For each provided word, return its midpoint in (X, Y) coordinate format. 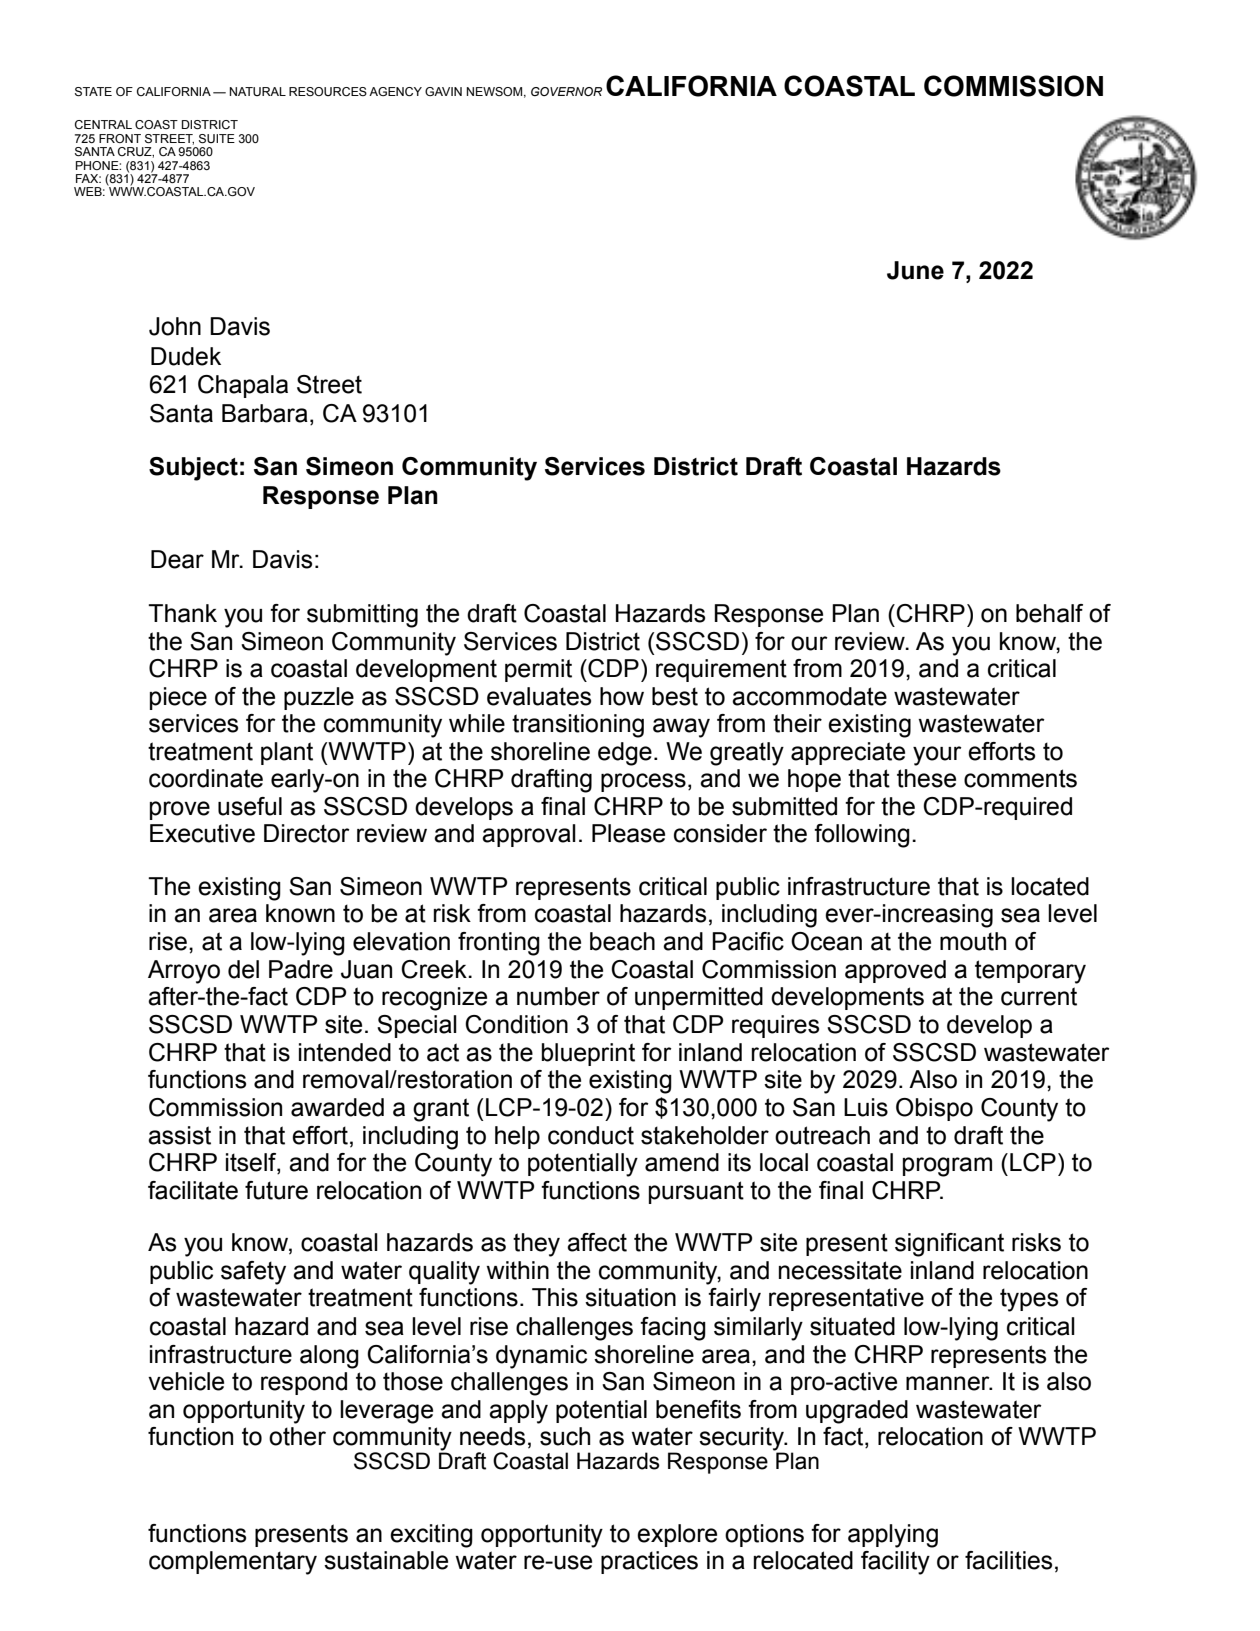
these (926, 778)
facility (895, 1563)
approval (529, 835)
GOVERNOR (566, 91)
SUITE (217, 139)
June (915, 270)
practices (649, 1562)
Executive (202, 833)
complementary (233, 1563)
